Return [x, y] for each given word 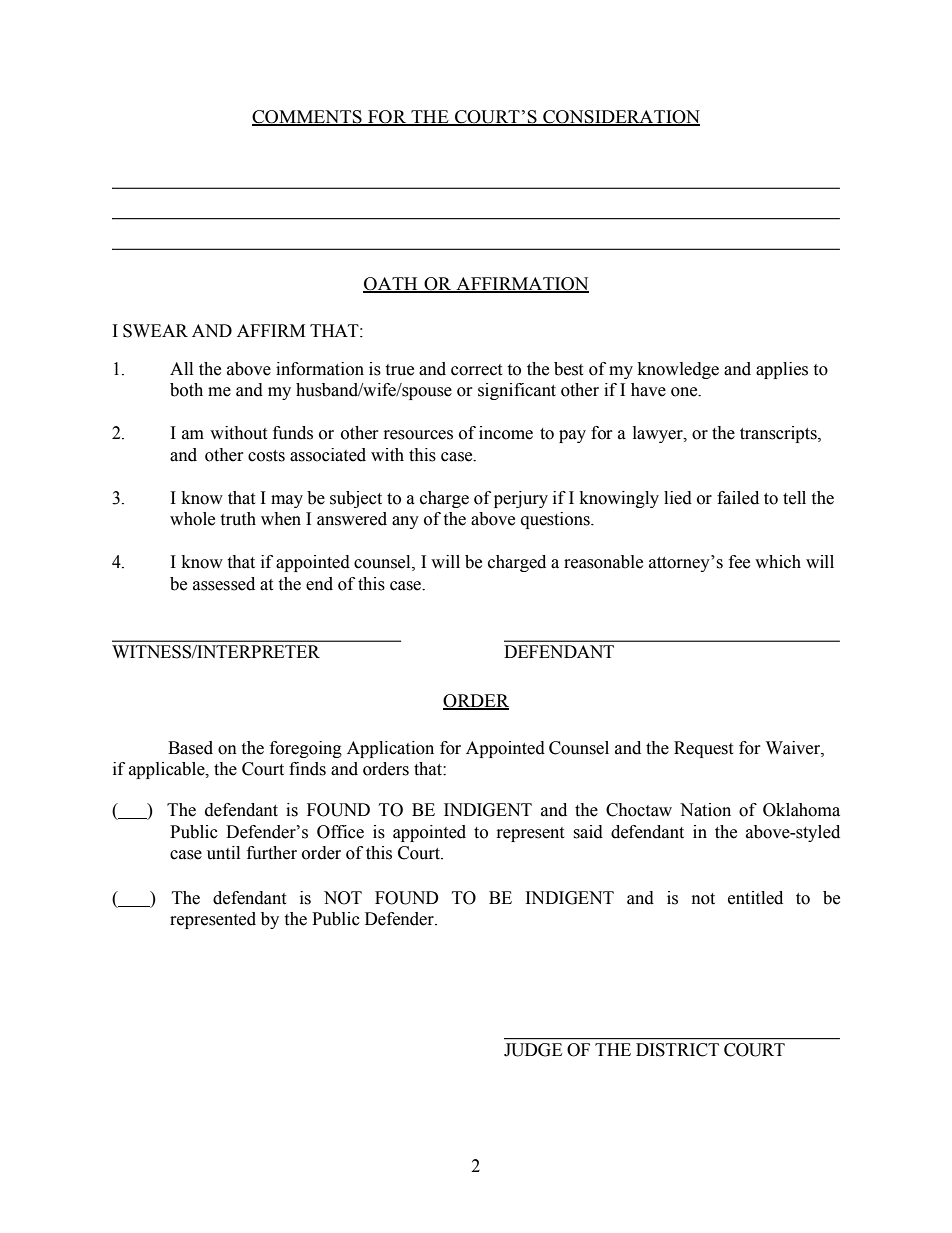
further [272, 853]
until [223, 853]
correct [476, 370]
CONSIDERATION [620, 118]
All [181, 368]
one [685, 392]
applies [782, 370]
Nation [705, 810]
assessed [224, 584]
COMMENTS [308, 118]
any [405, 522]
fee [739, 562]
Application [390, 749]
